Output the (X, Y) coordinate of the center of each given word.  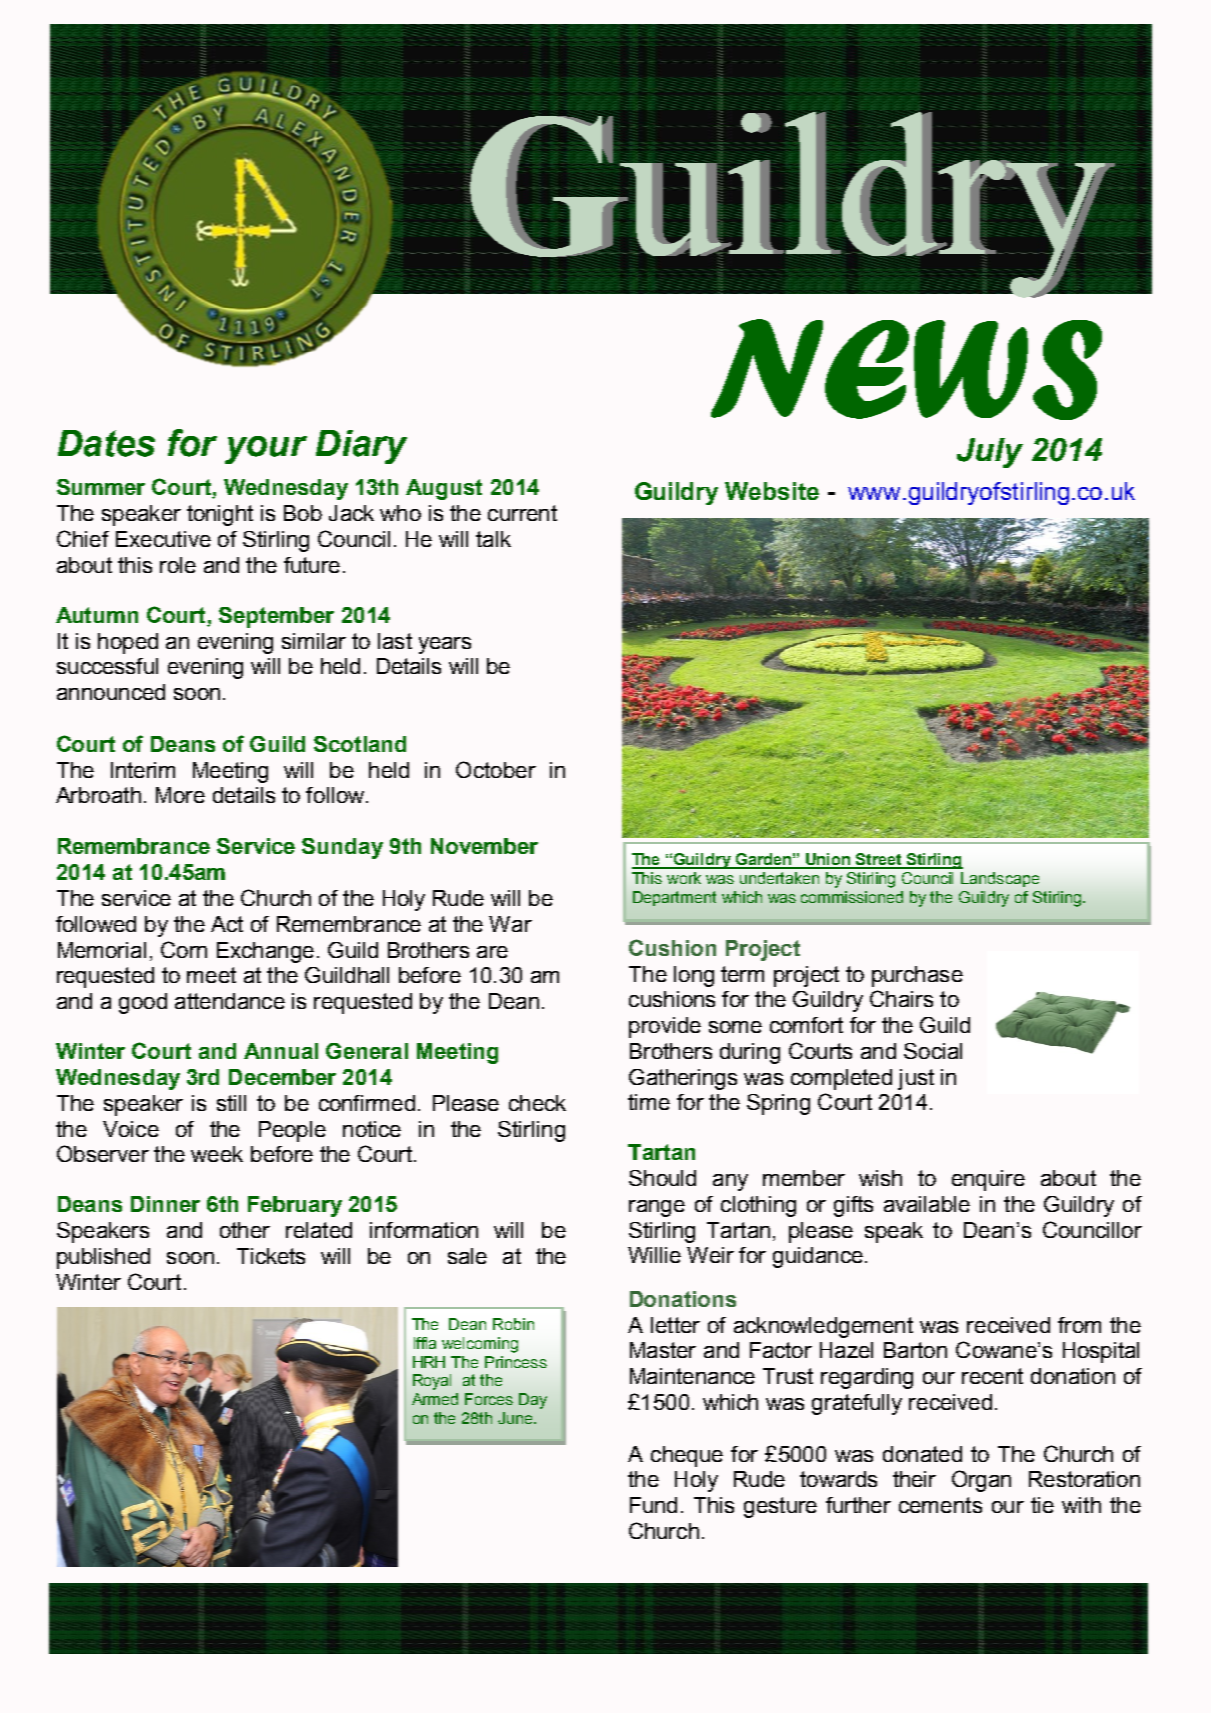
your (266, 450)
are (492, 952)
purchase (917, 976)
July (990, 453)
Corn (184, 949)
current (522, 513)
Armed (435, 1399)
